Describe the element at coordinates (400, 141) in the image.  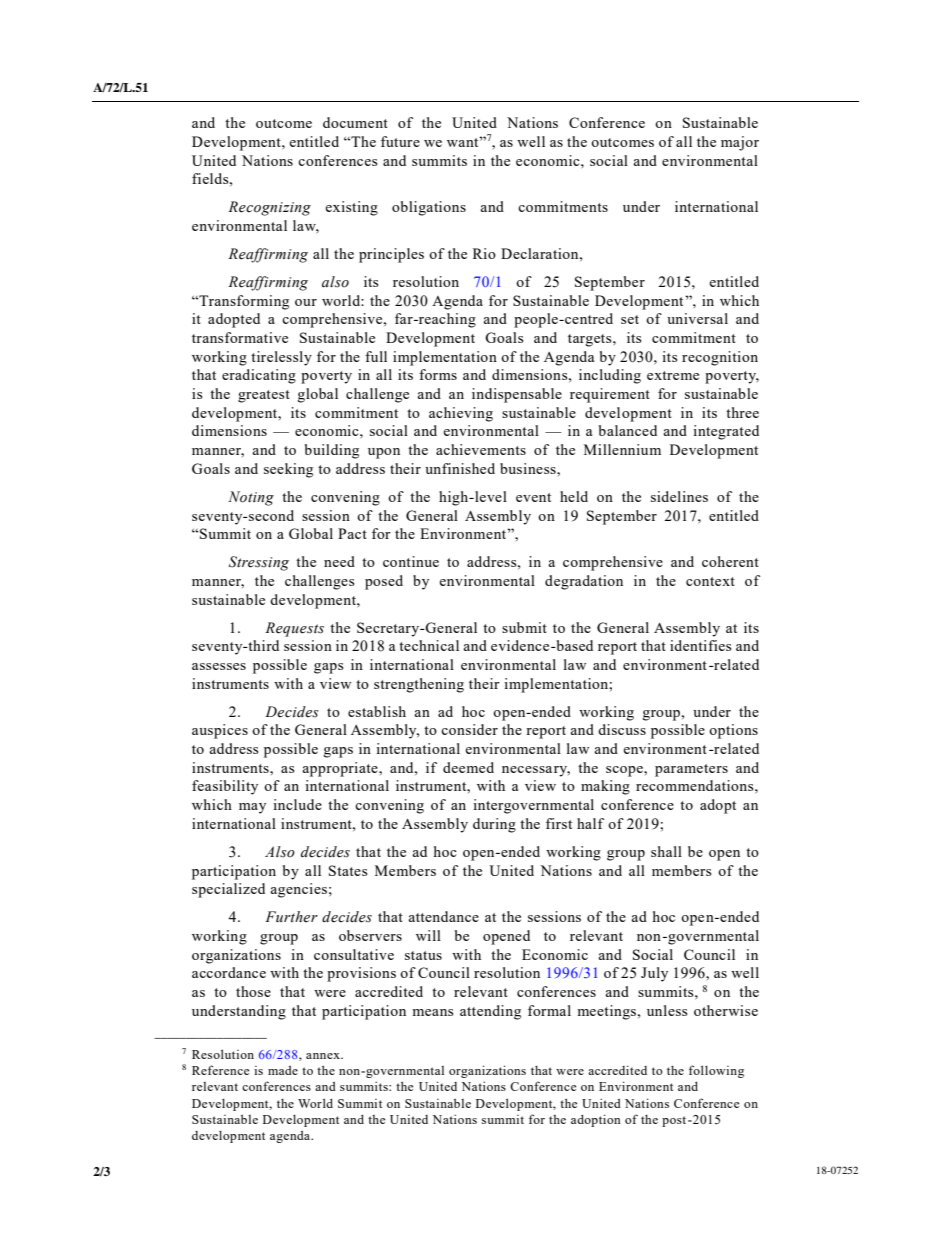
I see `future` at that location.
